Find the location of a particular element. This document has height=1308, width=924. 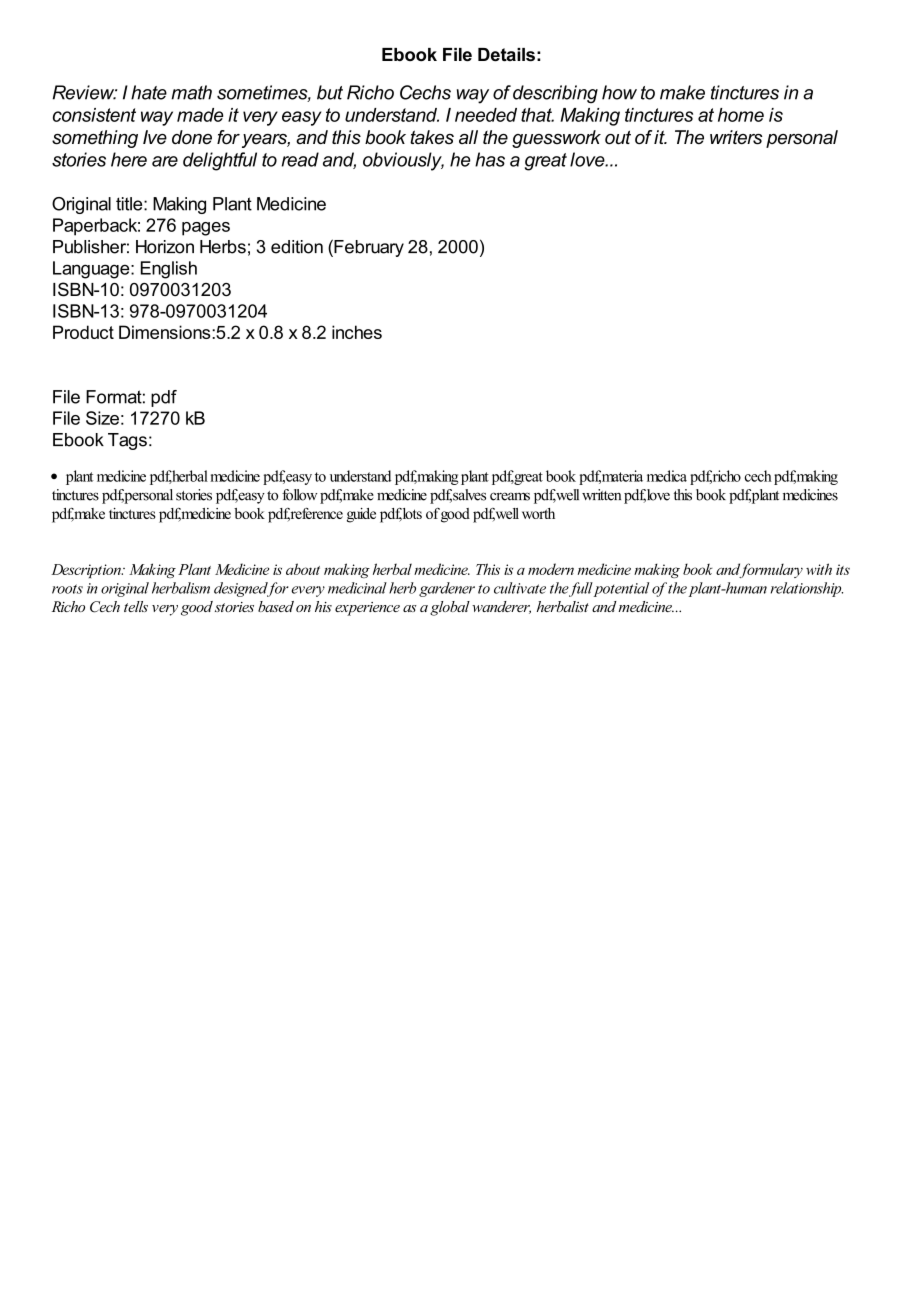

relationship is located at coordinates (807, 589).
